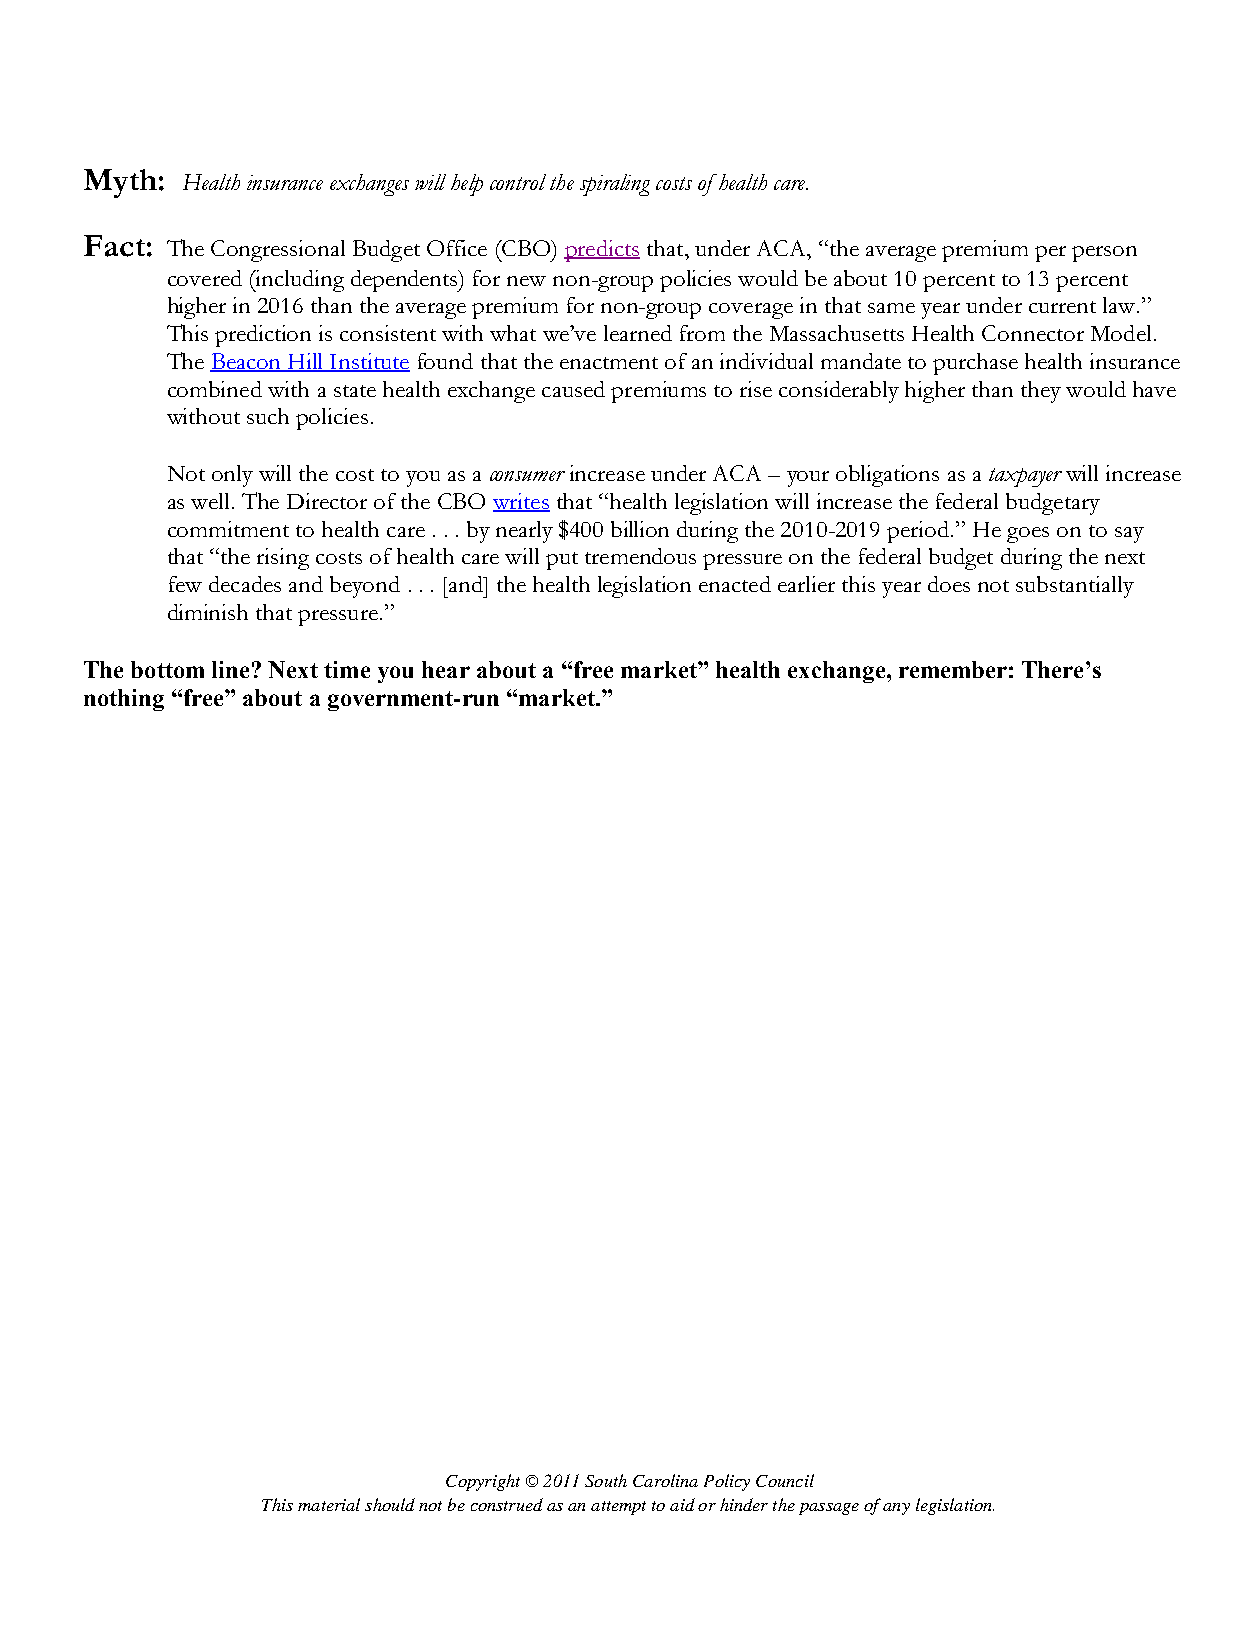  Describe the element at coordinates (329, 1504) in the screenshot. I see `material` at that location.
